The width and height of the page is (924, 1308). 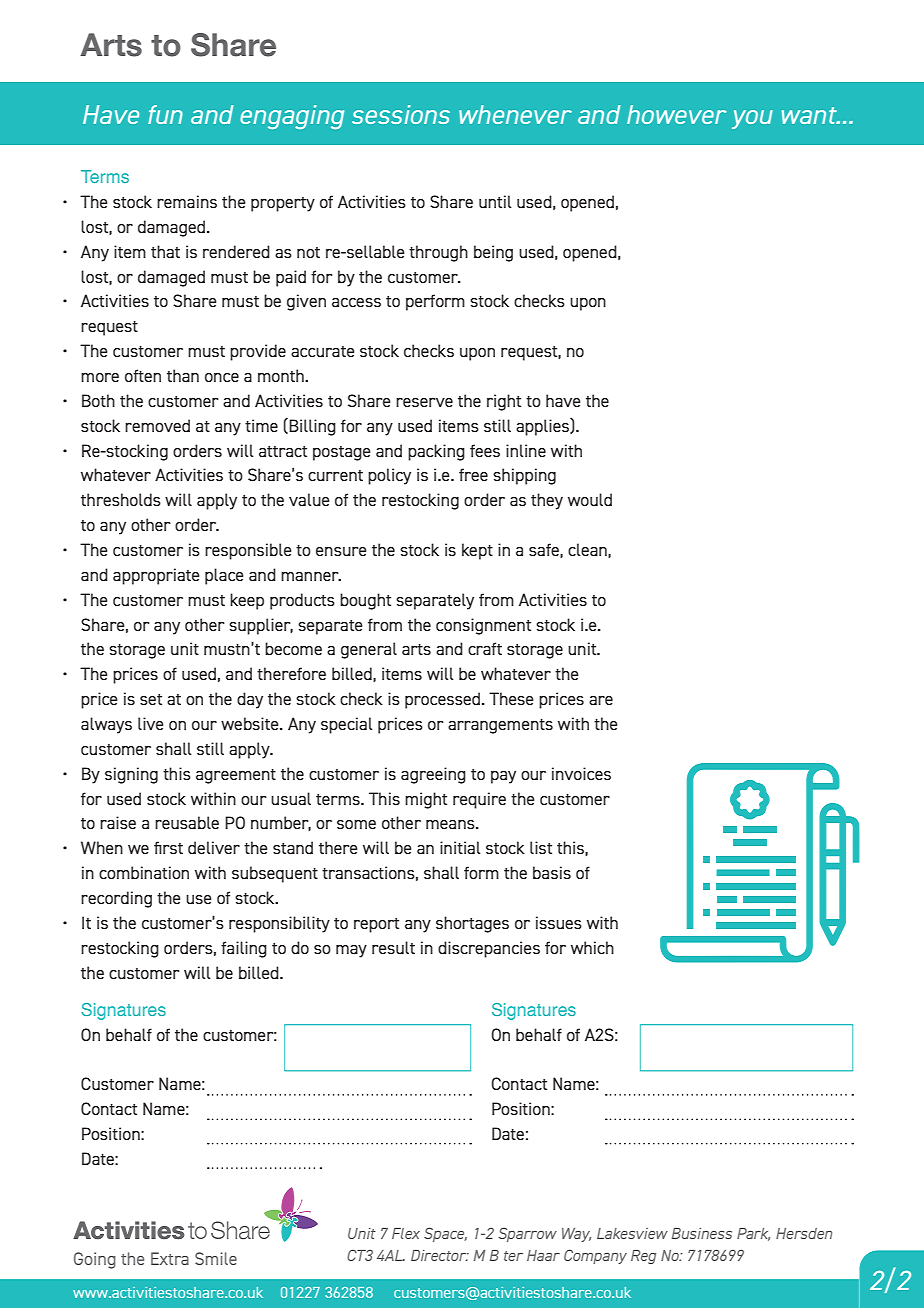 I want to click on reserve, so click(x=424, y=402).
